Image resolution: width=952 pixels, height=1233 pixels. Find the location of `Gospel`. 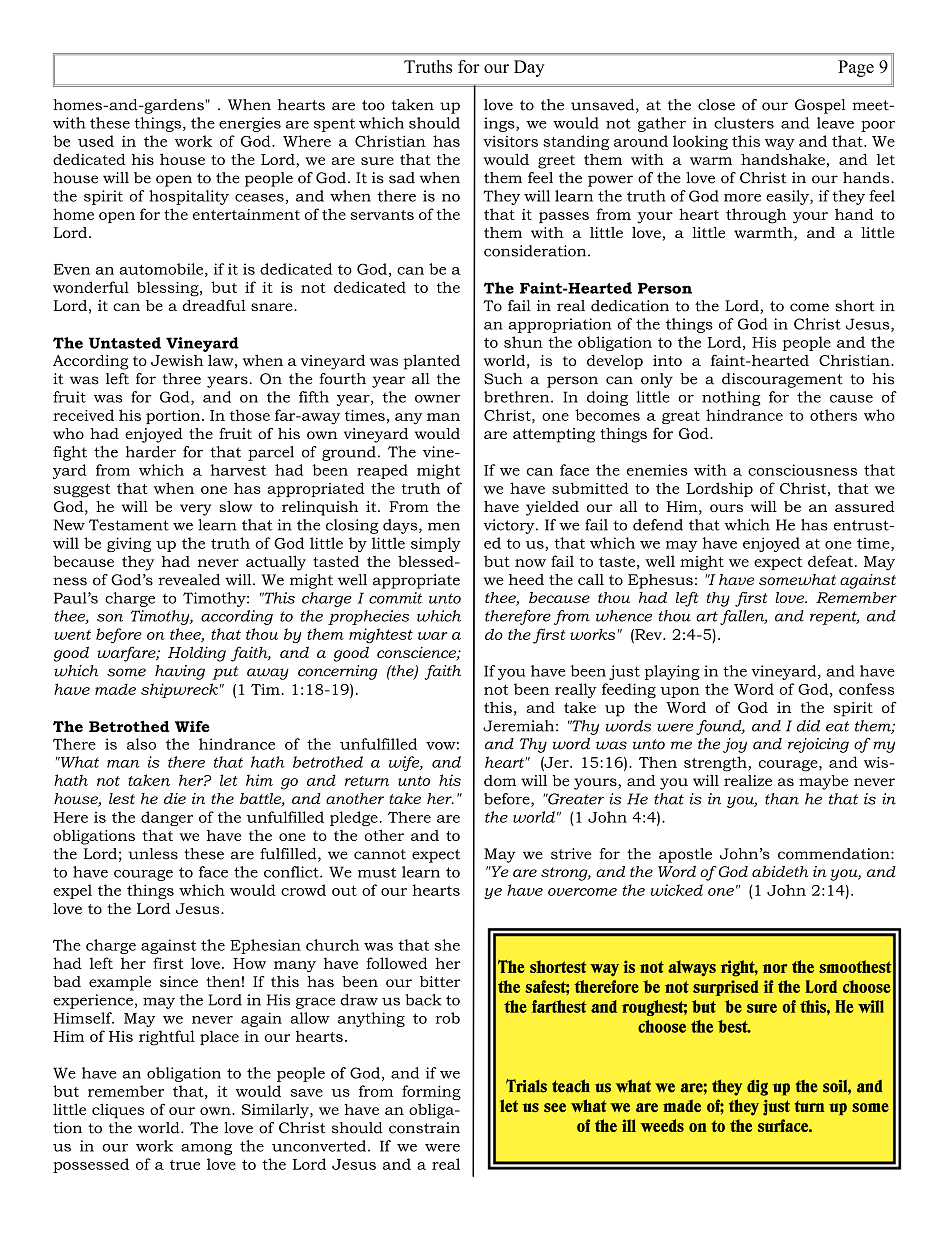

Gospel is located at coordinates (820, 106).
